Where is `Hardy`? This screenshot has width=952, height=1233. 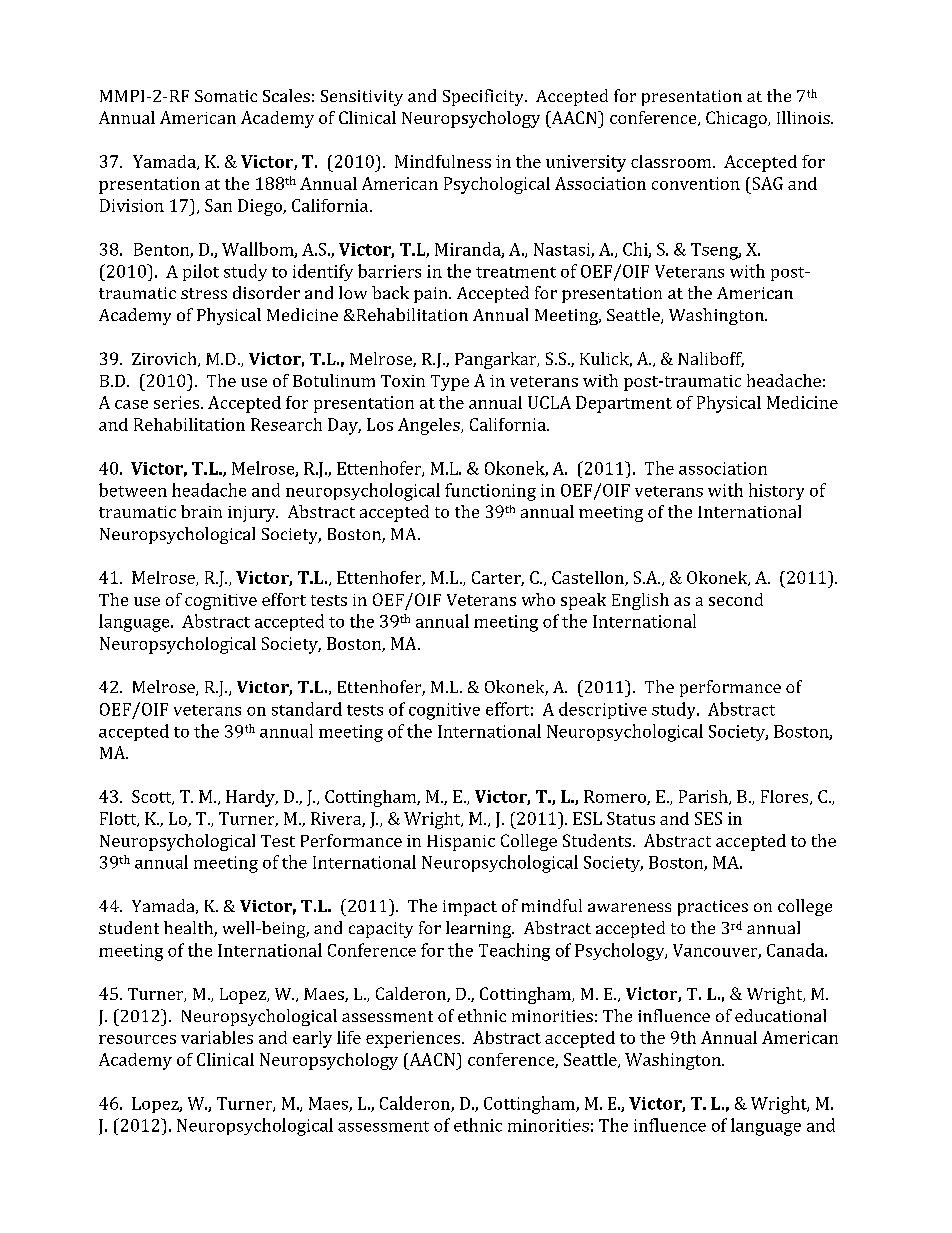
Hardy is located at coordinates (251, 798).
